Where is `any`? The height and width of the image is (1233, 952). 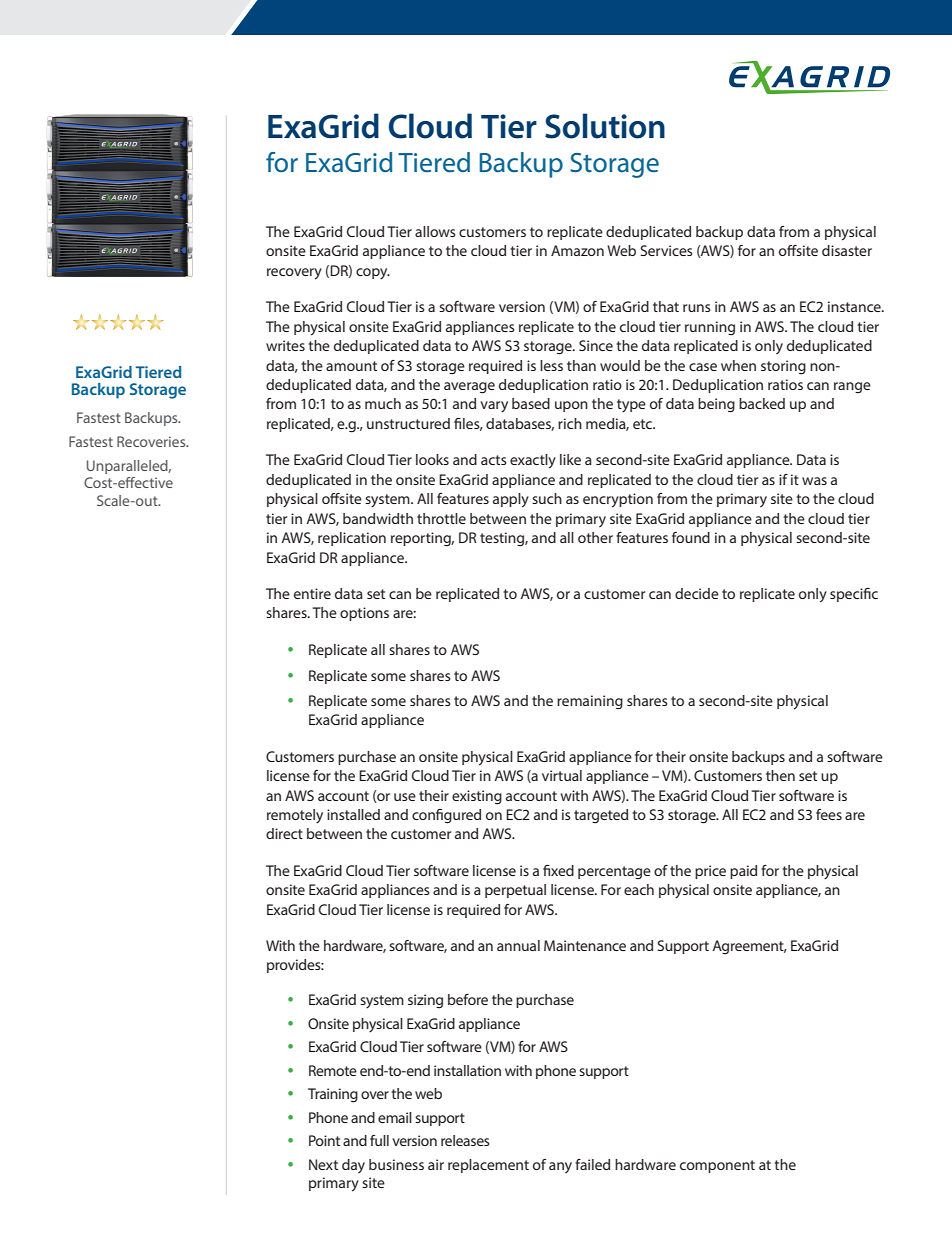
any is located at coordinates (560, 1167).
